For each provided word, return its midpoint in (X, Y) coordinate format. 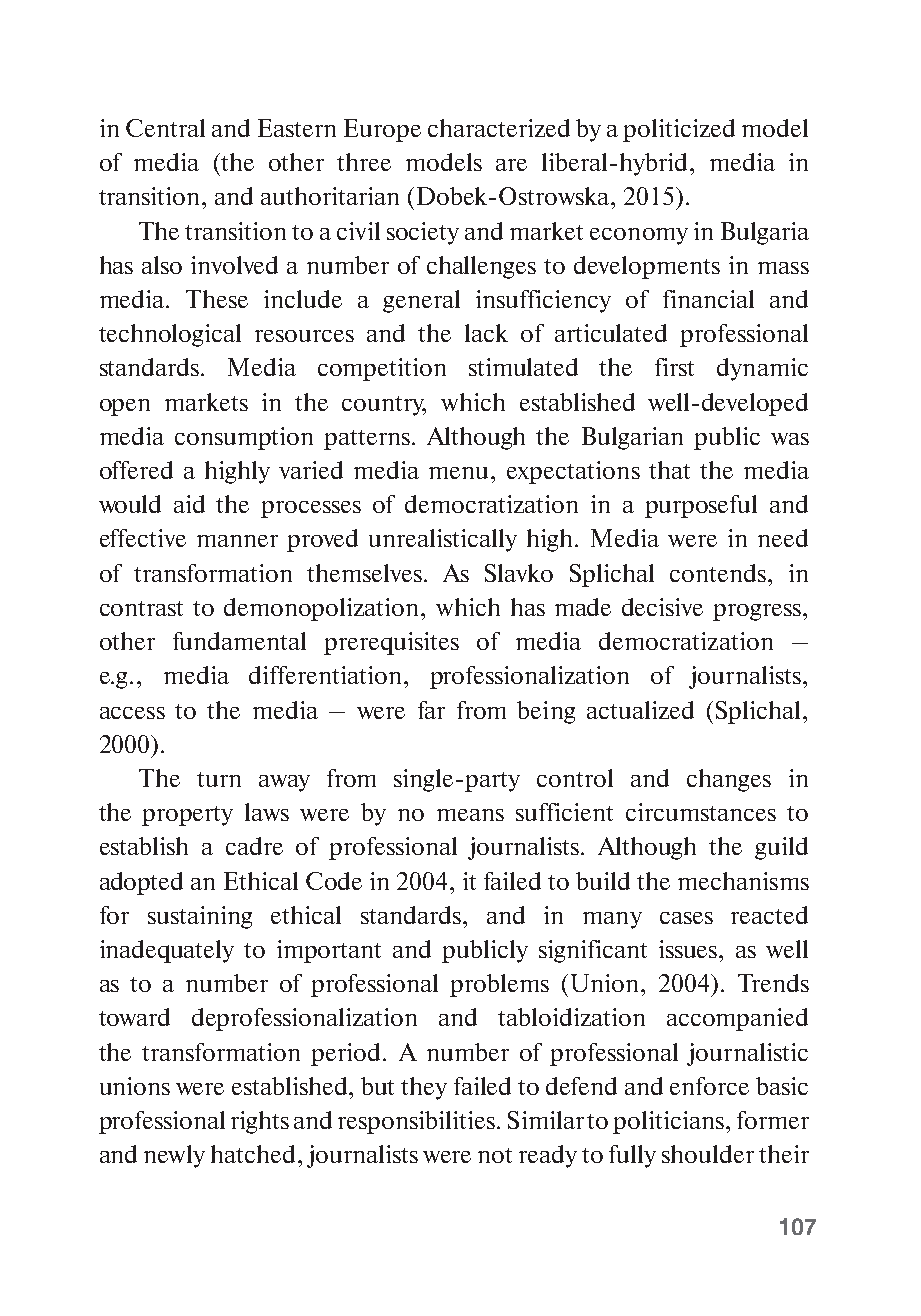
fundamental (239, 641)
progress (757, 612)
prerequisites (391, 643)
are (511, 165)
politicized (679, 130)
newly (174, 1156)
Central (165, 128)
